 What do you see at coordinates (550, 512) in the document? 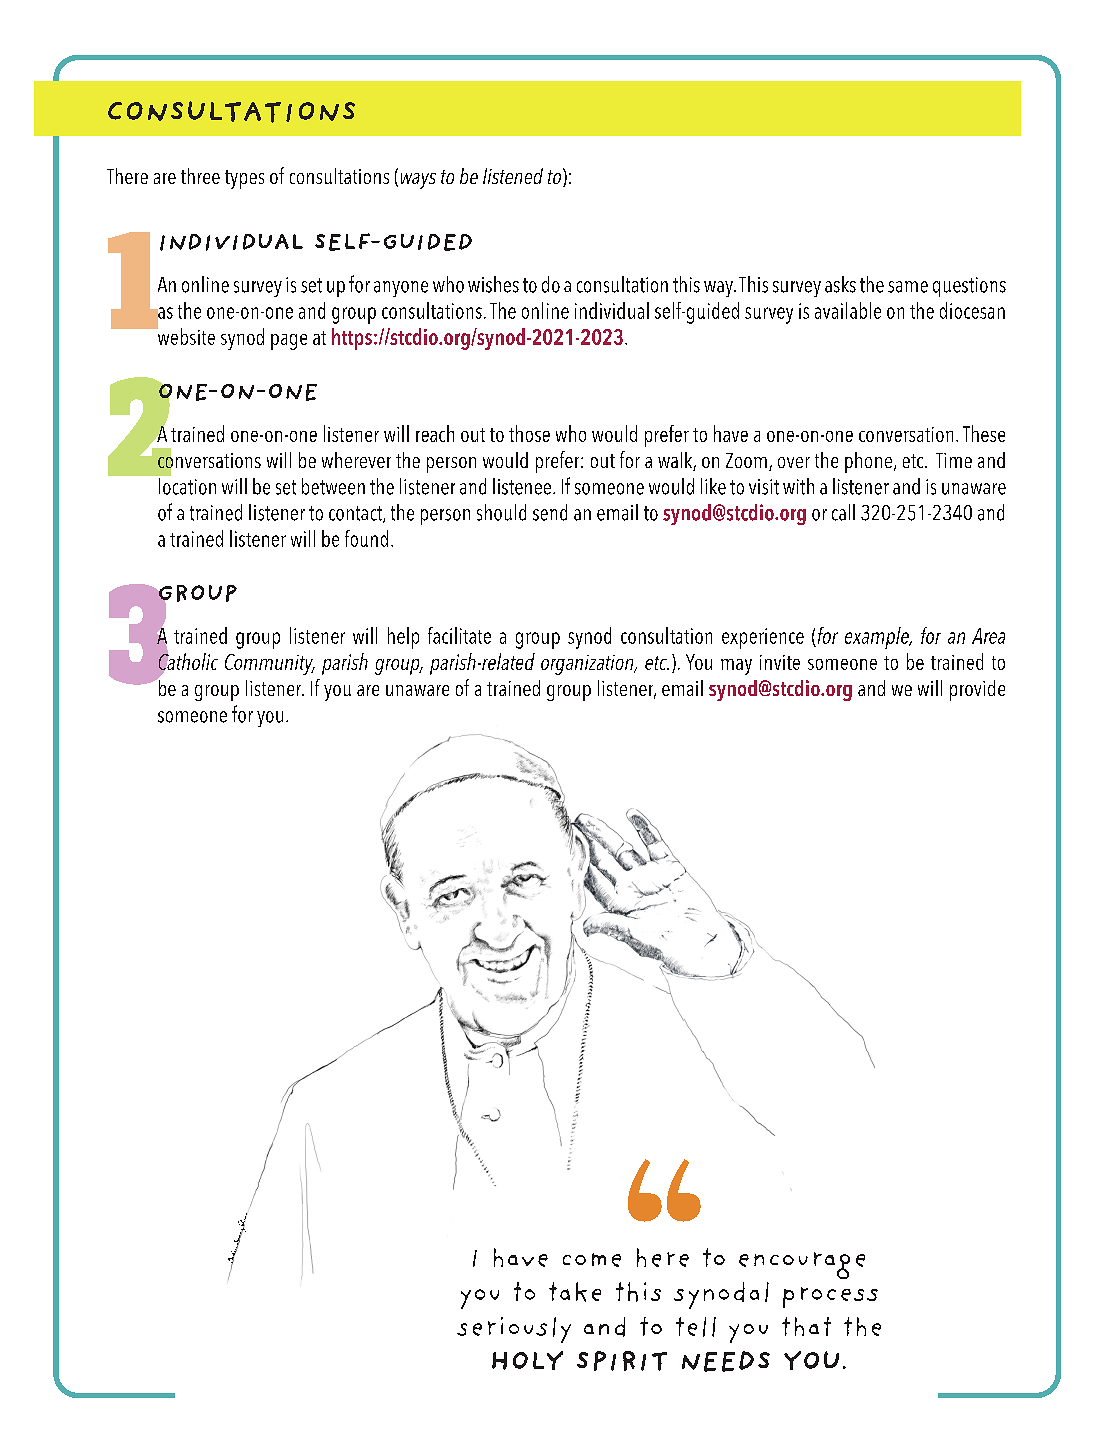
I see `send` at bounding box center [550, 512].
